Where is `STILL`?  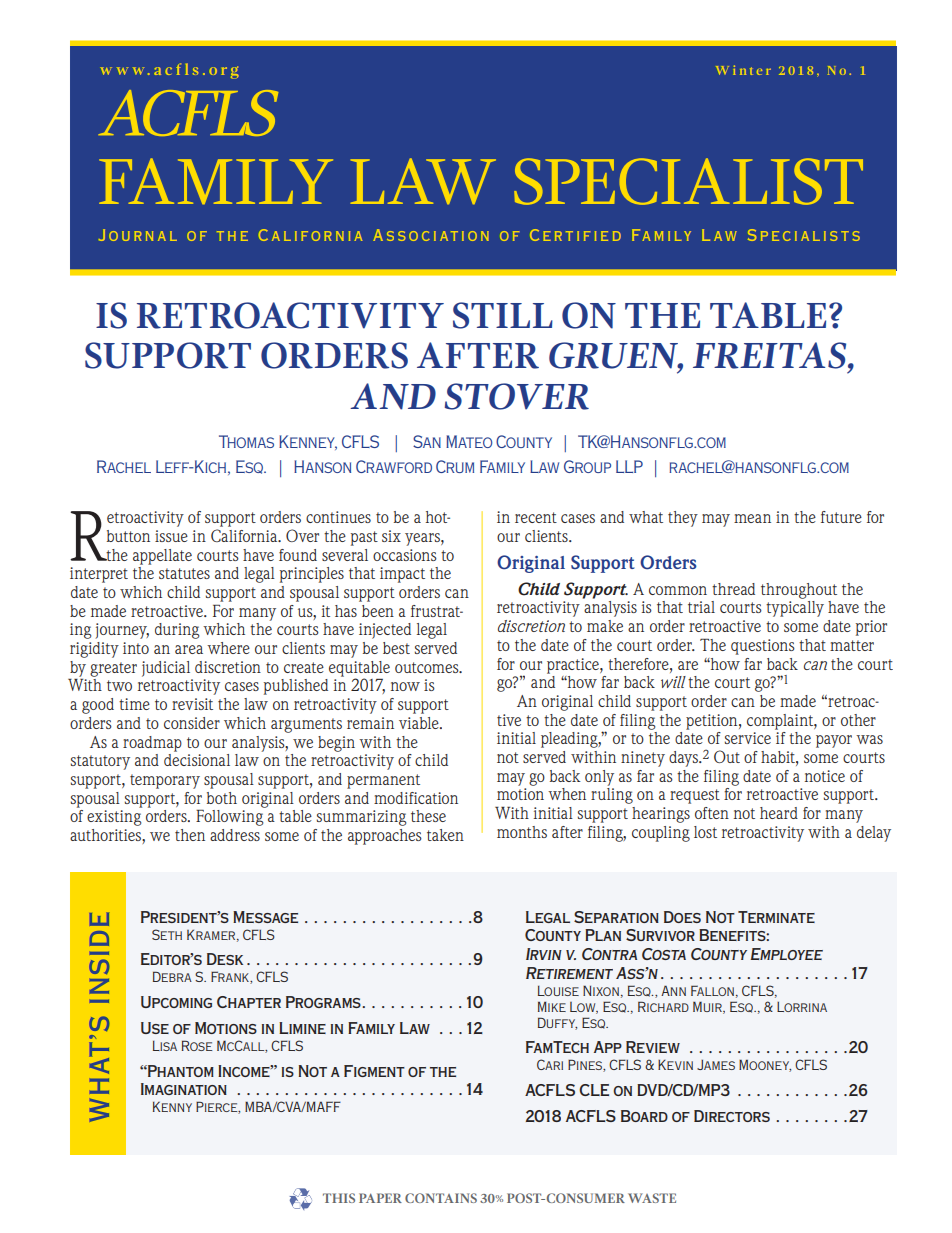 STILL is located at coordinates (503, 315).
